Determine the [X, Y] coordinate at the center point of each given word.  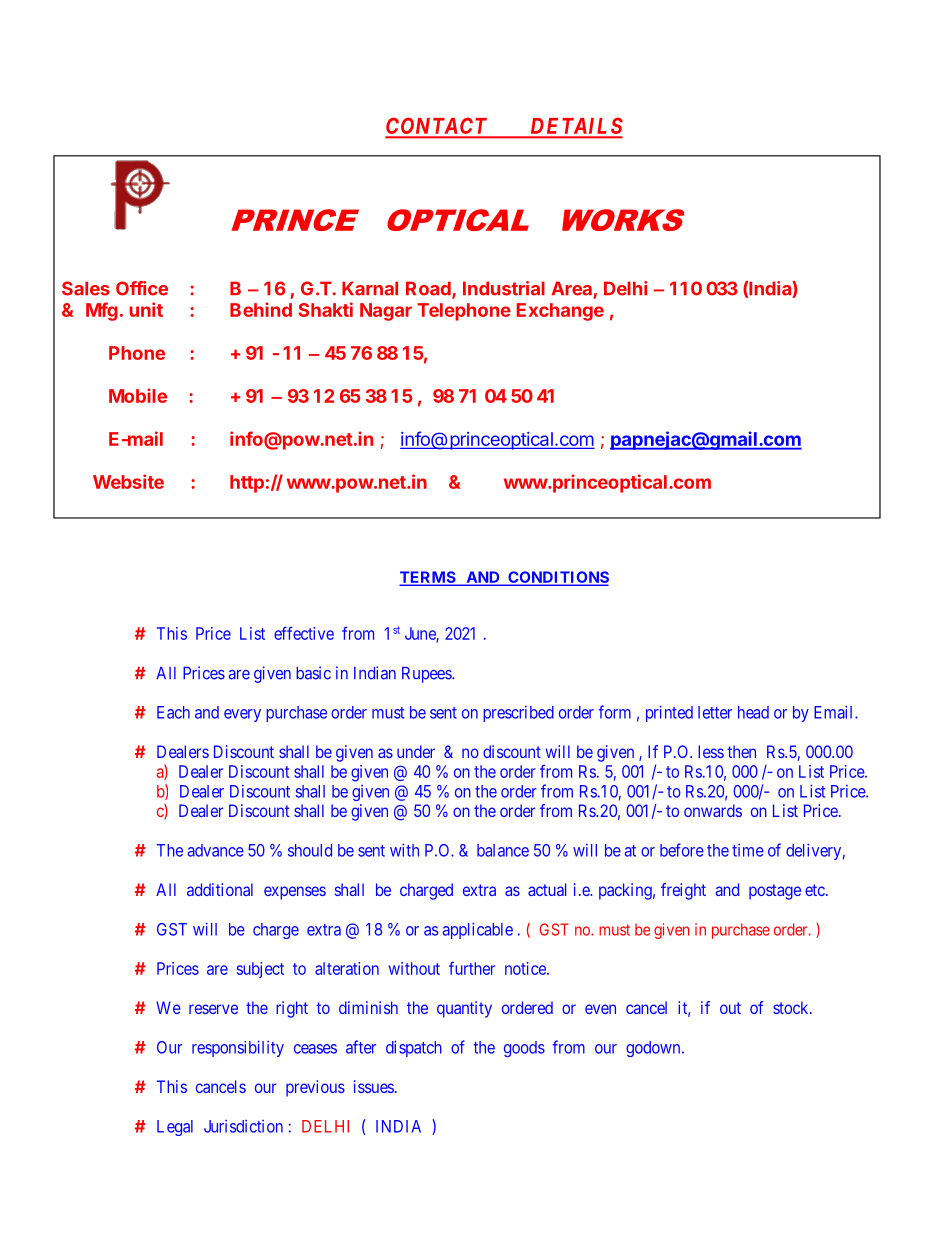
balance [503, 850]
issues [374, 1086]
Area [571, 288]
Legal [175, 1128]
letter [715, 712]
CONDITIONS [557, 578]
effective [304, 633]
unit [146, 309]
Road [429, 289]
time [748, 850]
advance [216, 850]
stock [792, 1007]
